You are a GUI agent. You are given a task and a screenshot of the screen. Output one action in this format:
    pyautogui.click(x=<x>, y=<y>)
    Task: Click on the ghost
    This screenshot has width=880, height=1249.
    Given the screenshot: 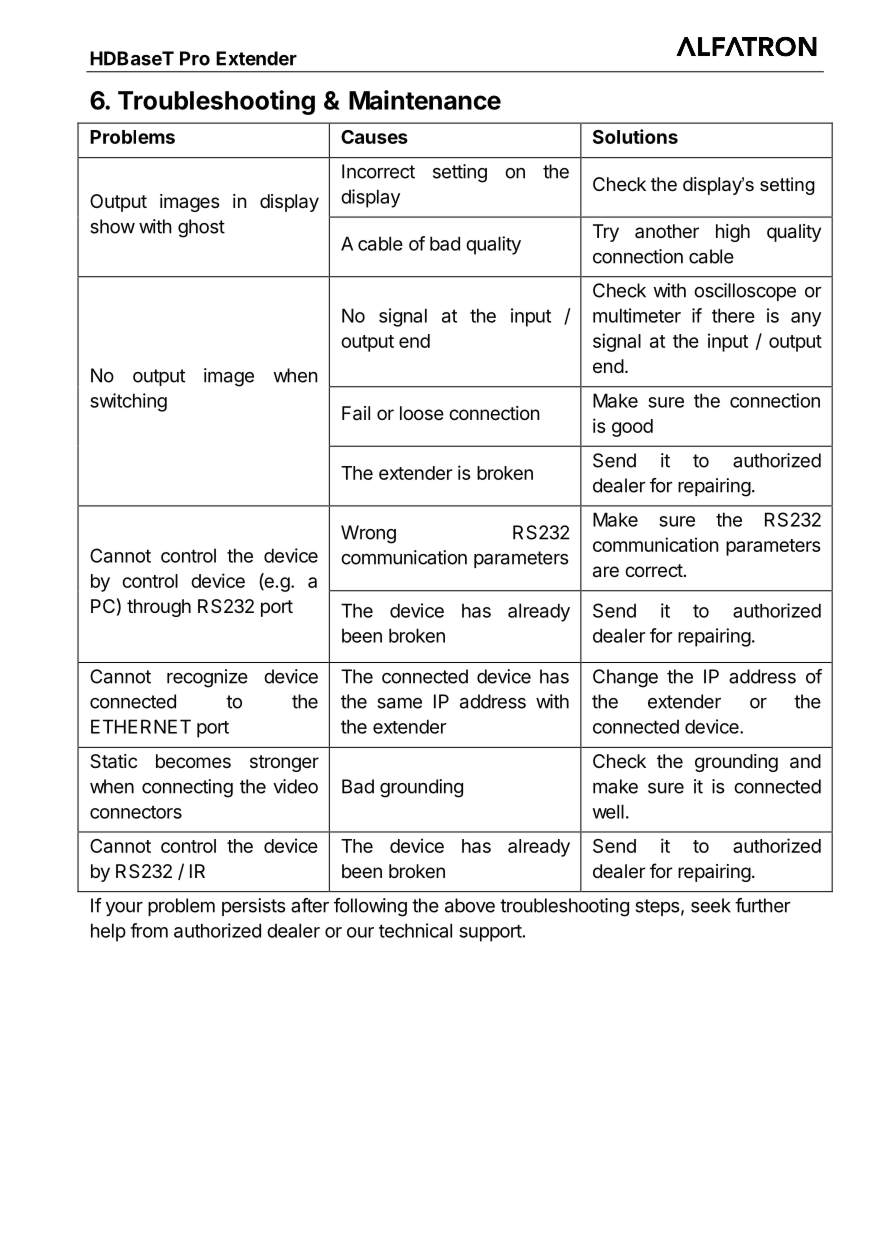 What is the action you would take?
    pyautogui.click(x=201, y=228)
